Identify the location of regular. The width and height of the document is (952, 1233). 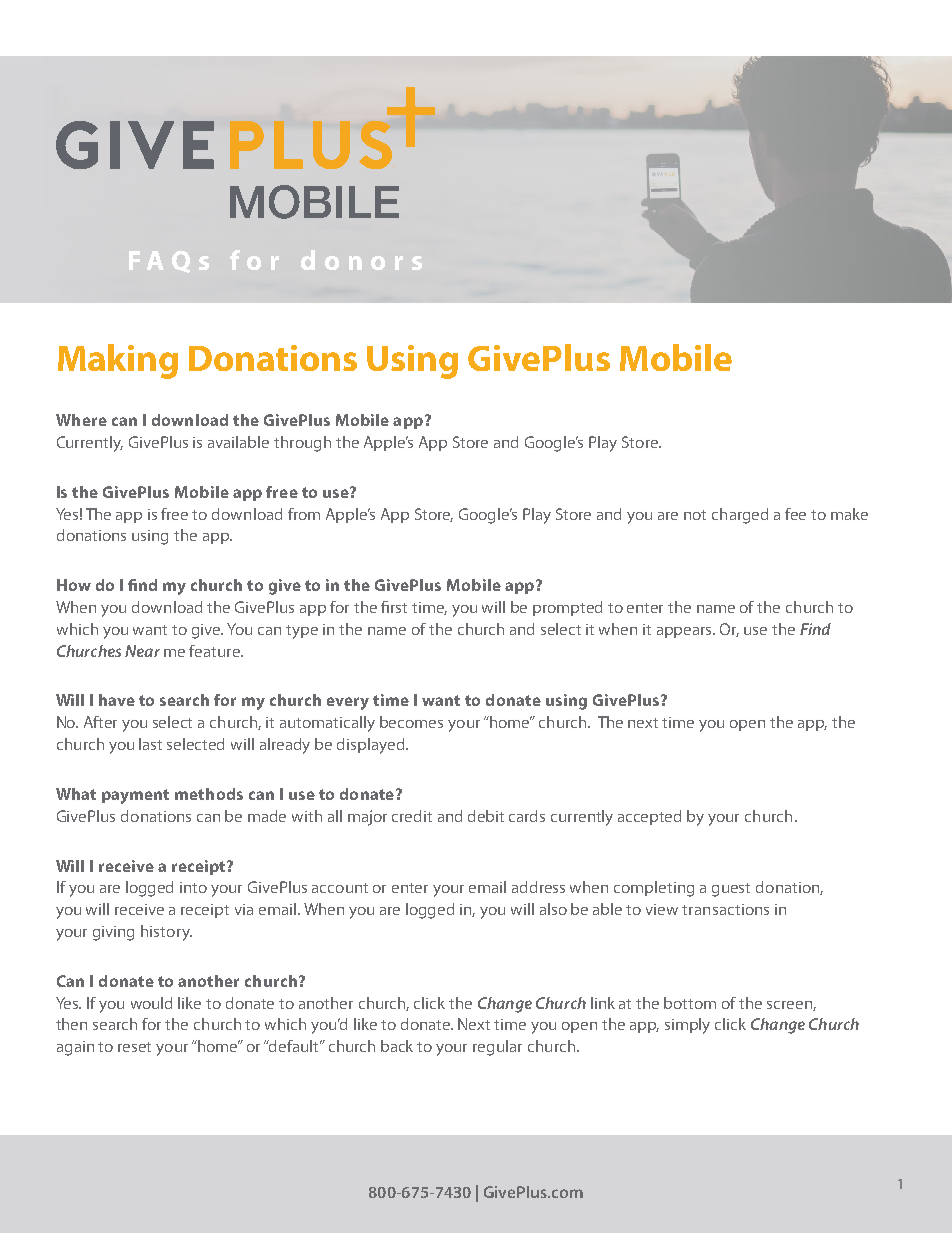
(497, 1048).
